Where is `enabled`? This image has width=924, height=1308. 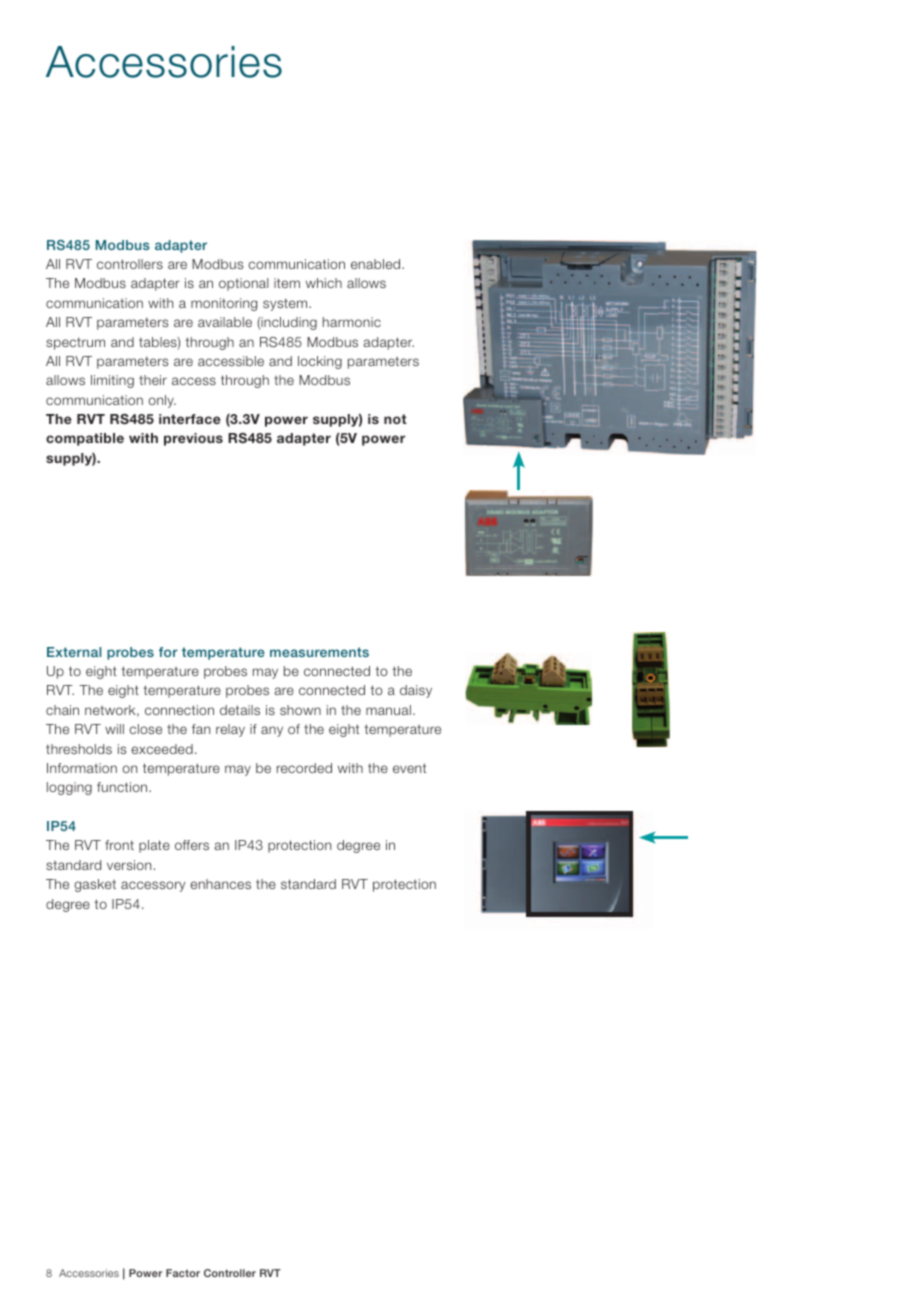 enabled is located at coordinates (377, 264).
